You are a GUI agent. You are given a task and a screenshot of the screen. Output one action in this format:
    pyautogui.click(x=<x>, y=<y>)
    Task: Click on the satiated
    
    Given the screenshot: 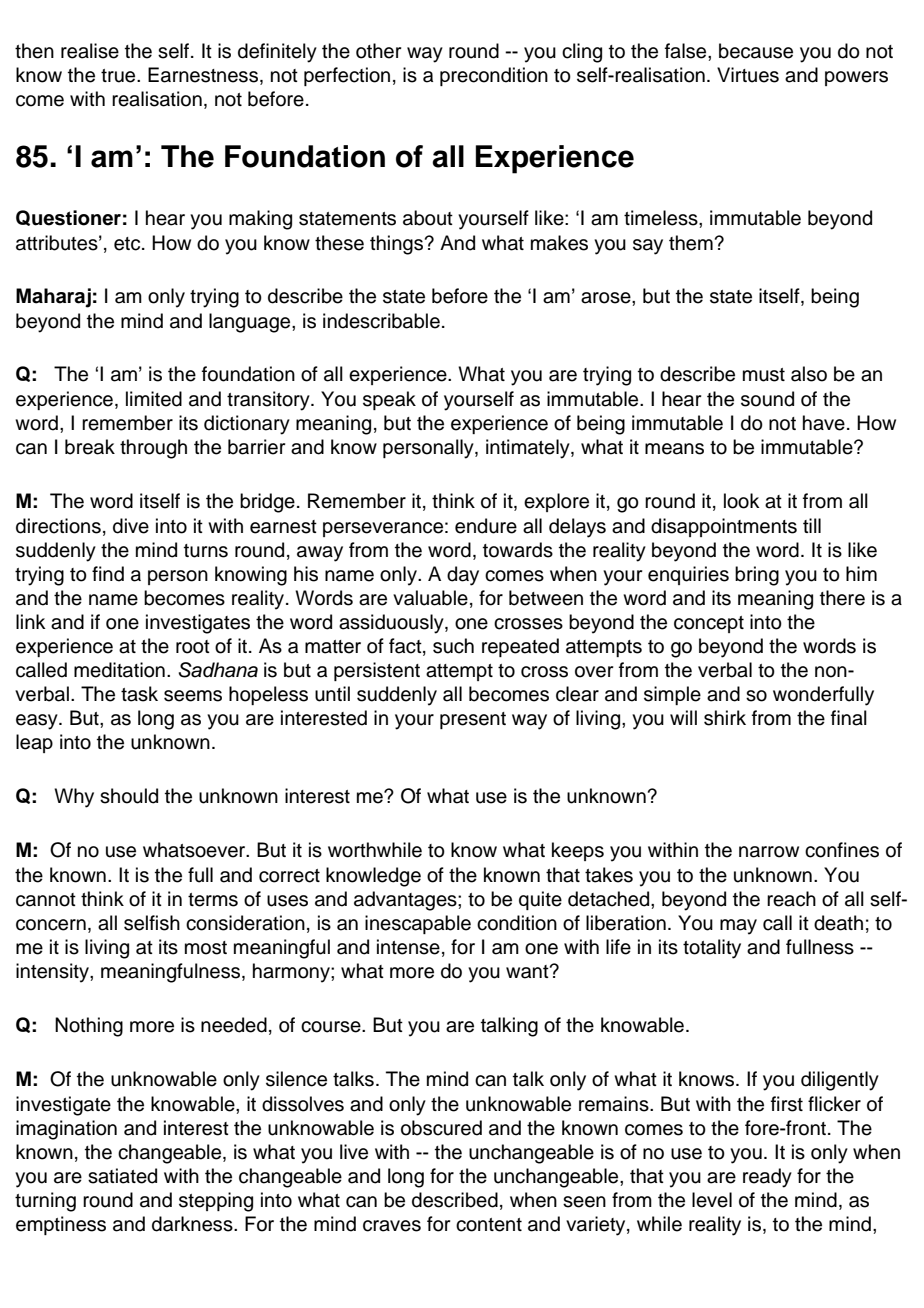 What is the action you would take?
    pyautogui.click(x=122, y=1176)
